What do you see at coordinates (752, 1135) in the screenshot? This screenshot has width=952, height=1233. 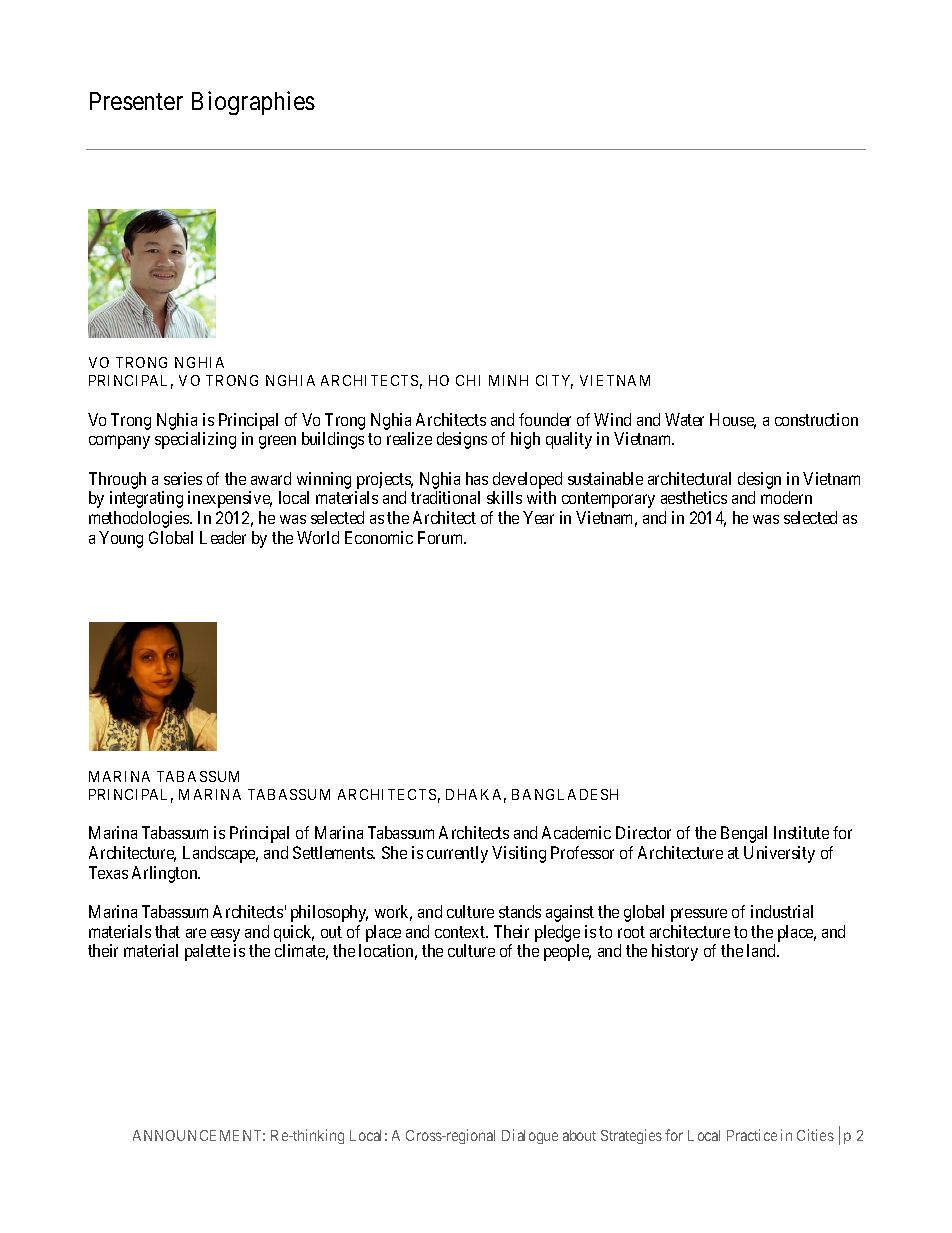 I see `Practice` at bounding box center [752, 1135].
